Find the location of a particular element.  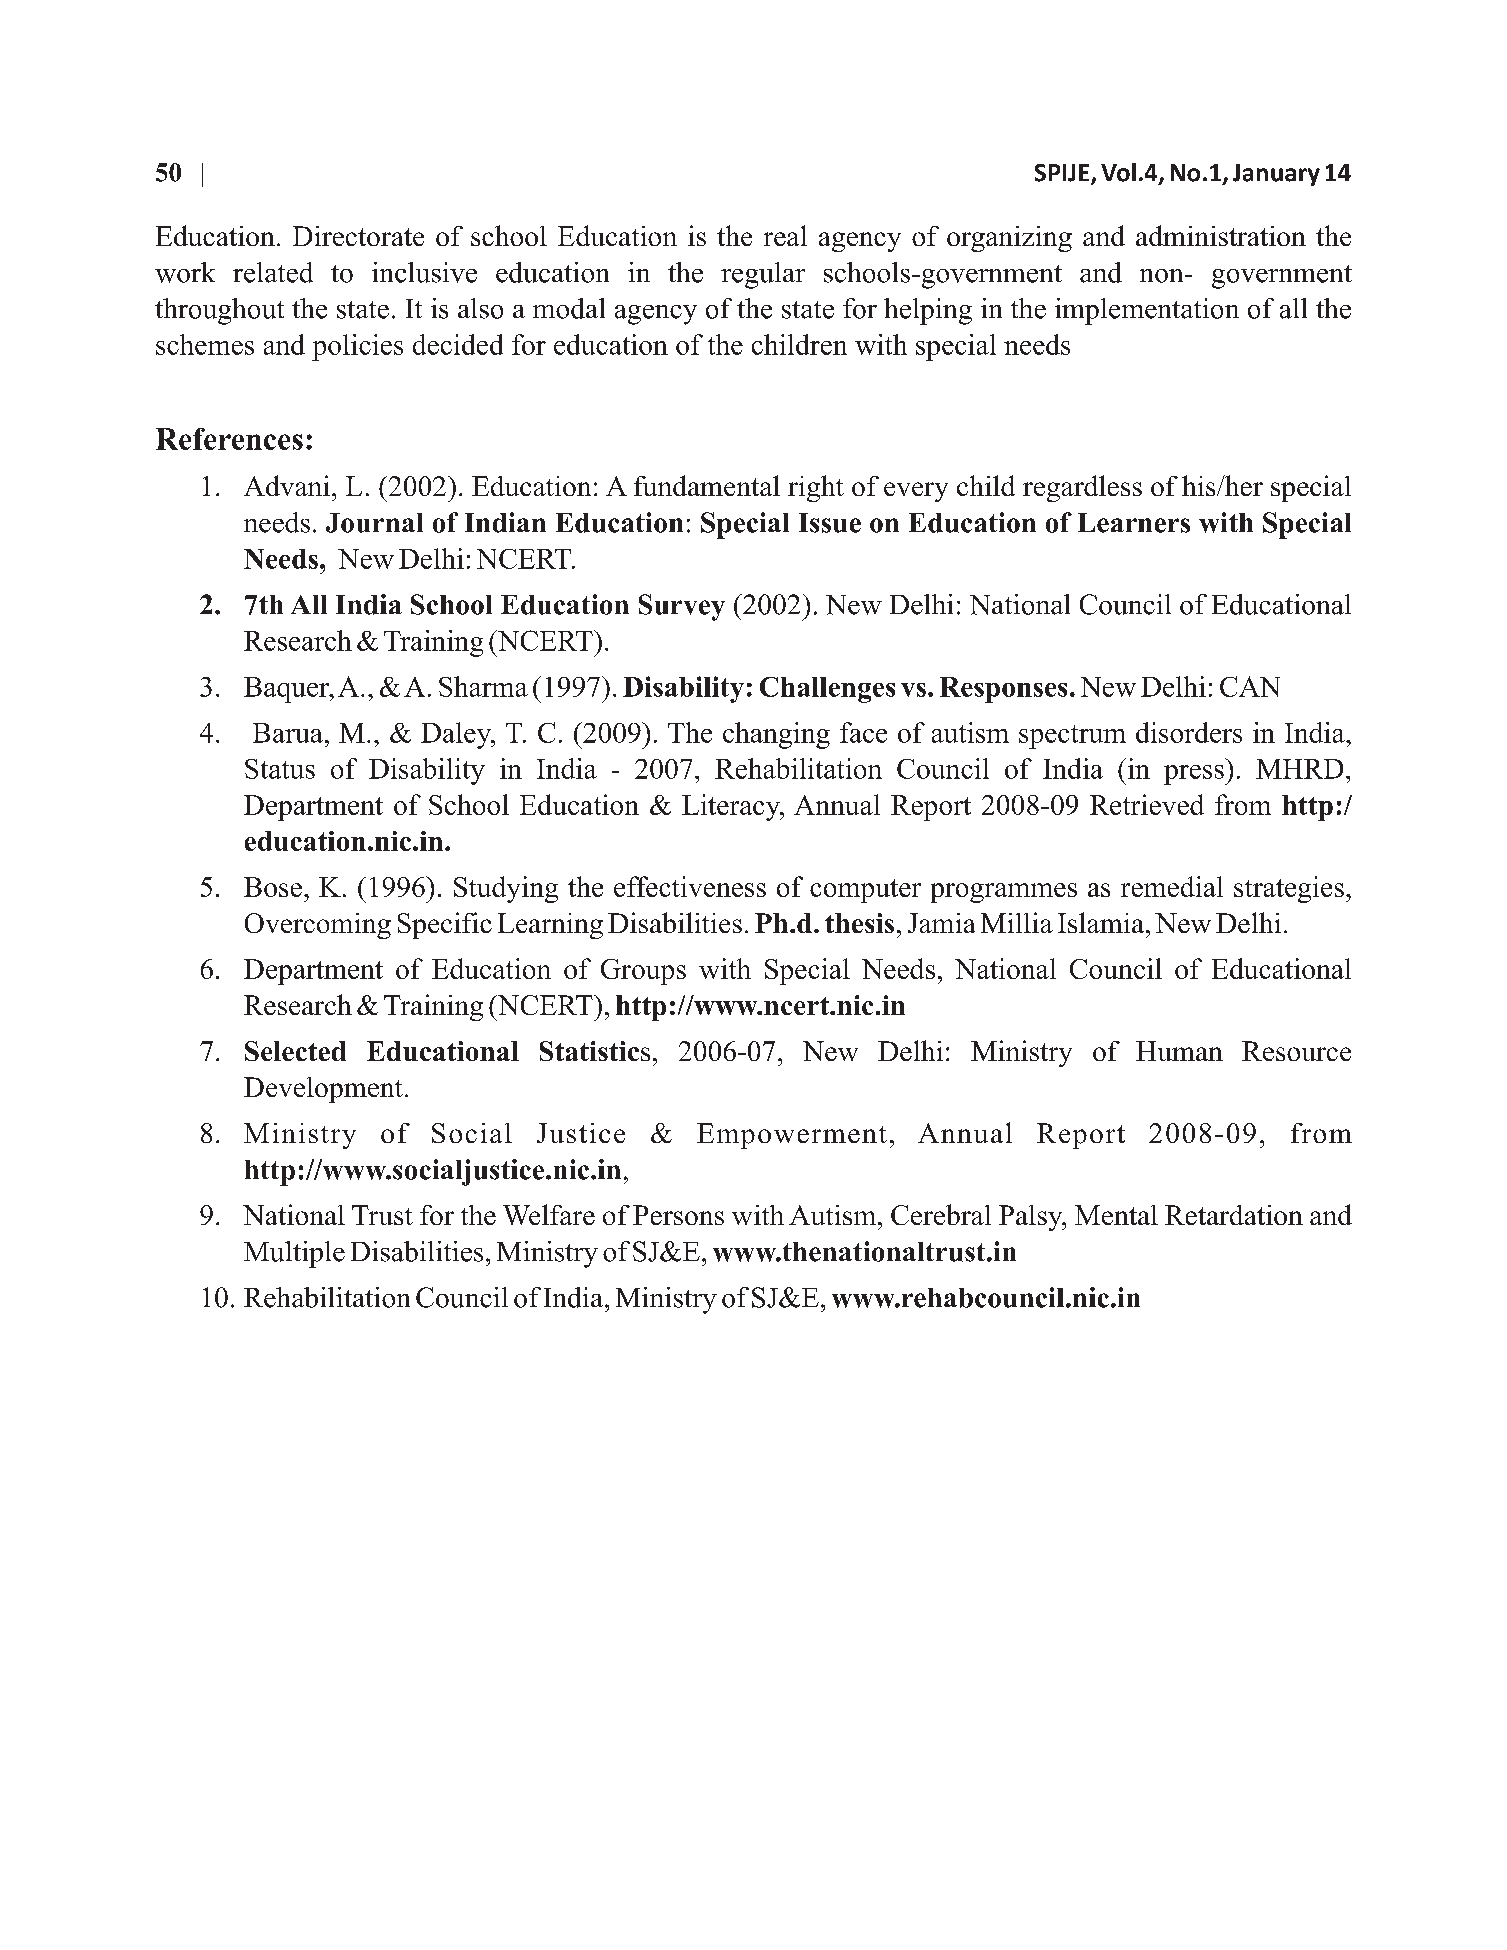

changing is located at coordinates (776, 735).
